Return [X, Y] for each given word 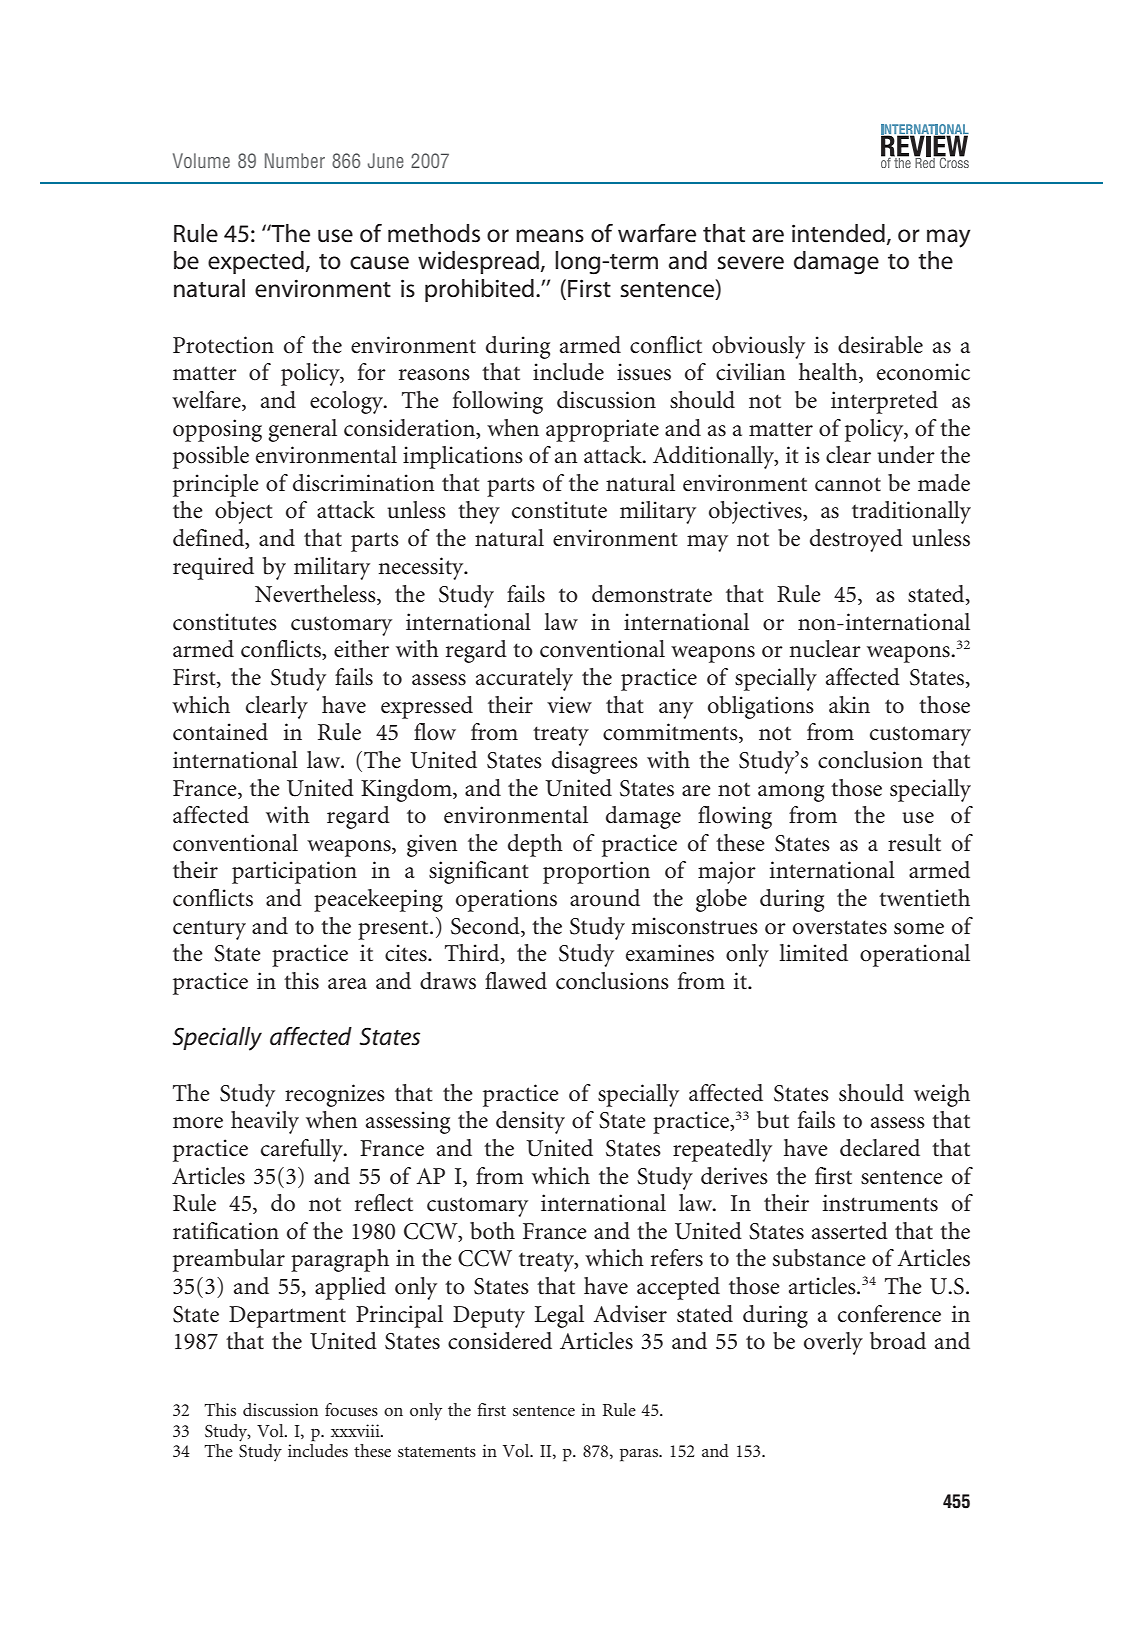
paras [640, 1455]
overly [833, 1343]
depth [535, 845]
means [550, 236]
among [791, 793]
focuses [351, 1409]
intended [838, 233]
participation [294, 872]
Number [295, 160]
